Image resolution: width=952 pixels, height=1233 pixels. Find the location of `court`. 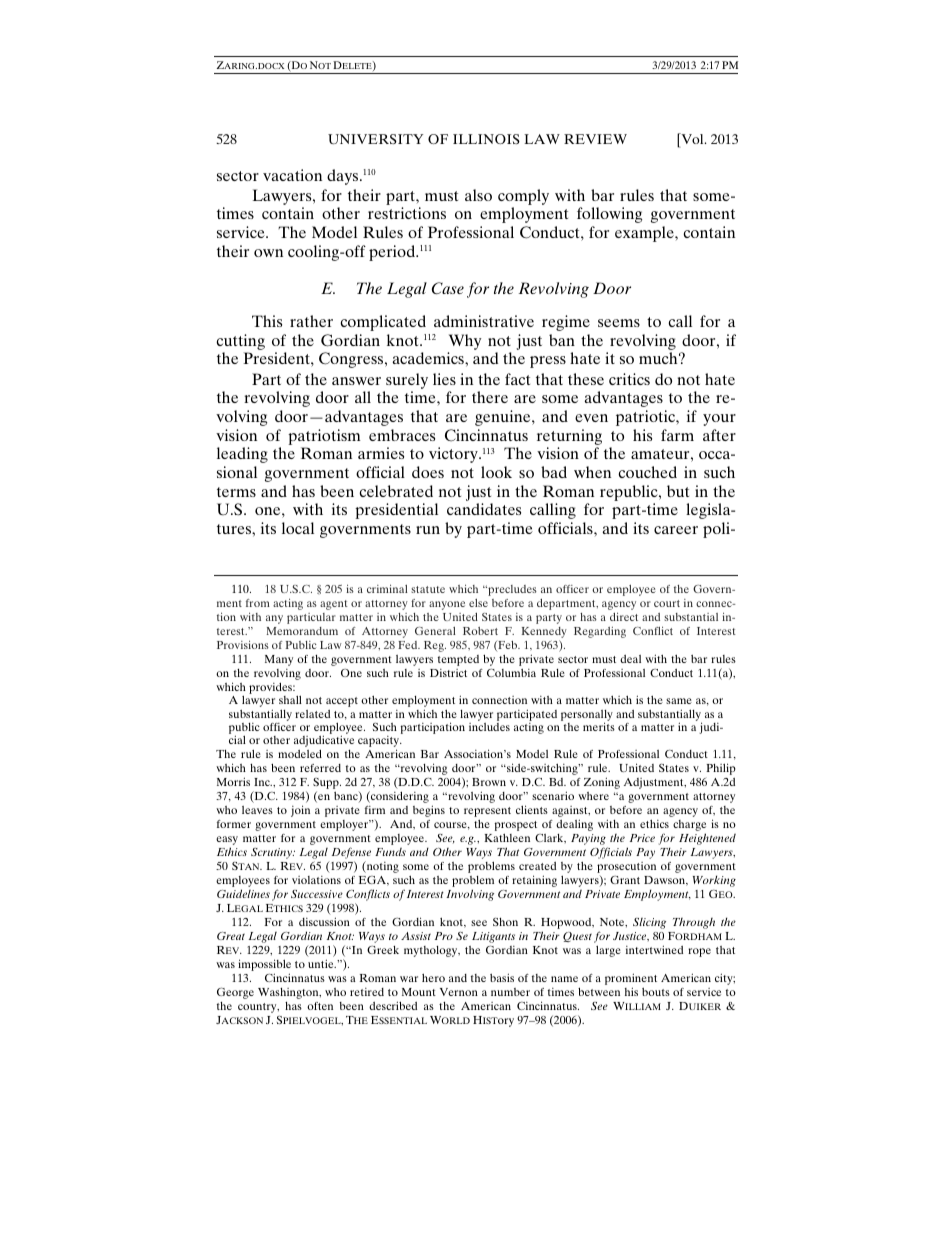

court is located at coordinates (667, 603).
